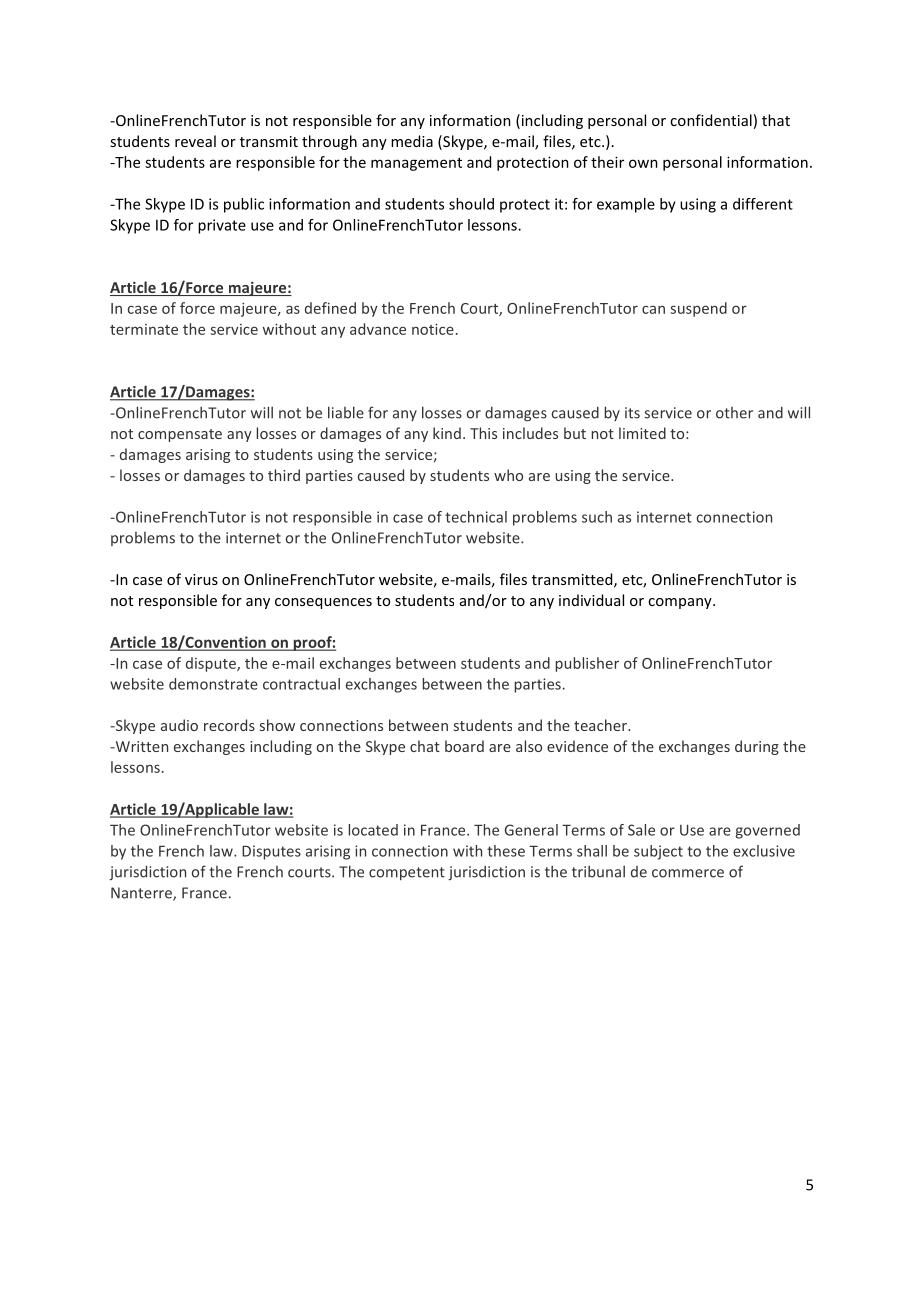 The image size is (924, 1308). What do you see at coordinates (373, 830) in the image?
I see `located` at bounding box center [373, 830].
